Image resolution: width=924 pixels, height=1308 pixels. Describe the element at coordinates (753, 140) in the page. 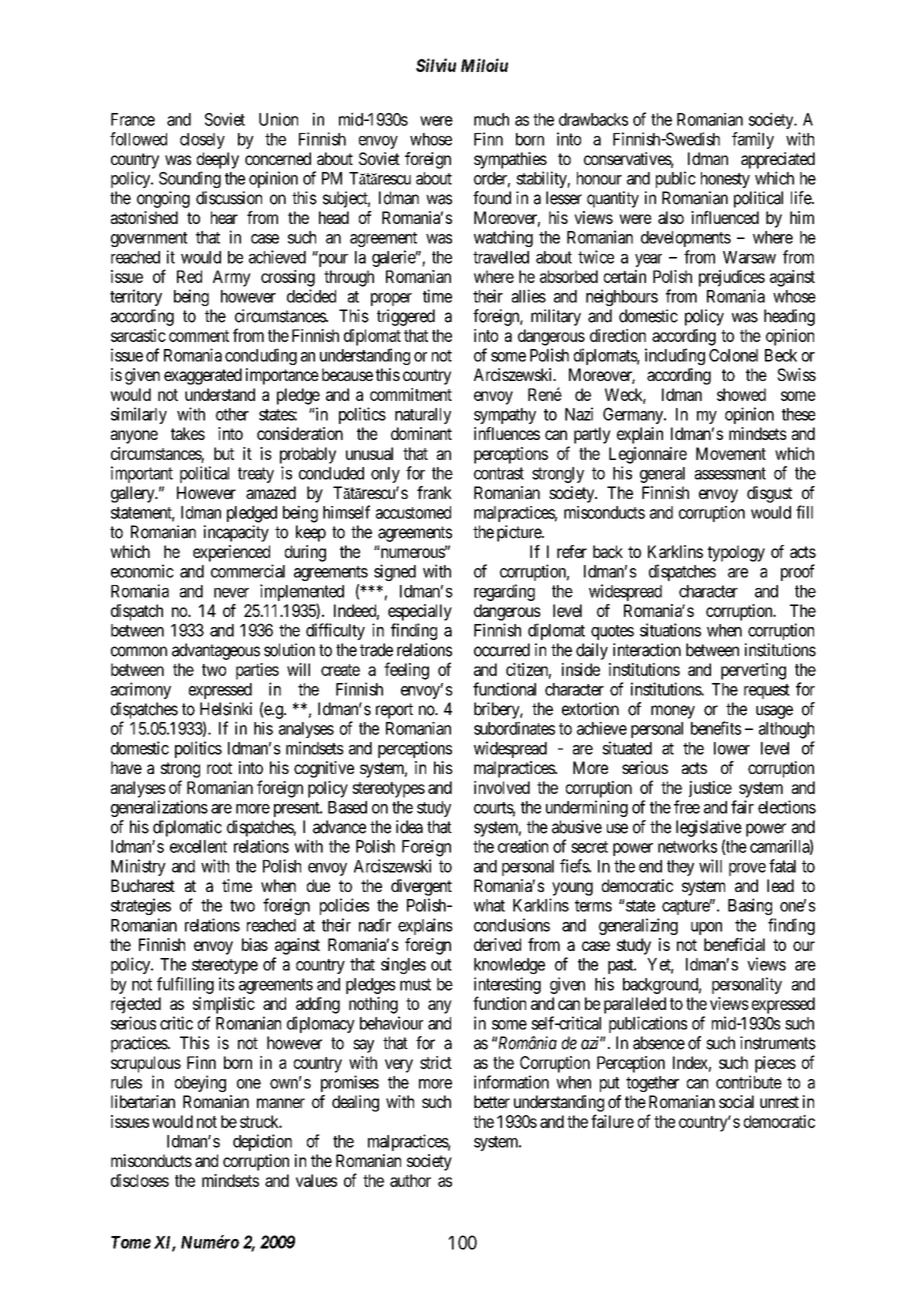

I see `family` at that location.
